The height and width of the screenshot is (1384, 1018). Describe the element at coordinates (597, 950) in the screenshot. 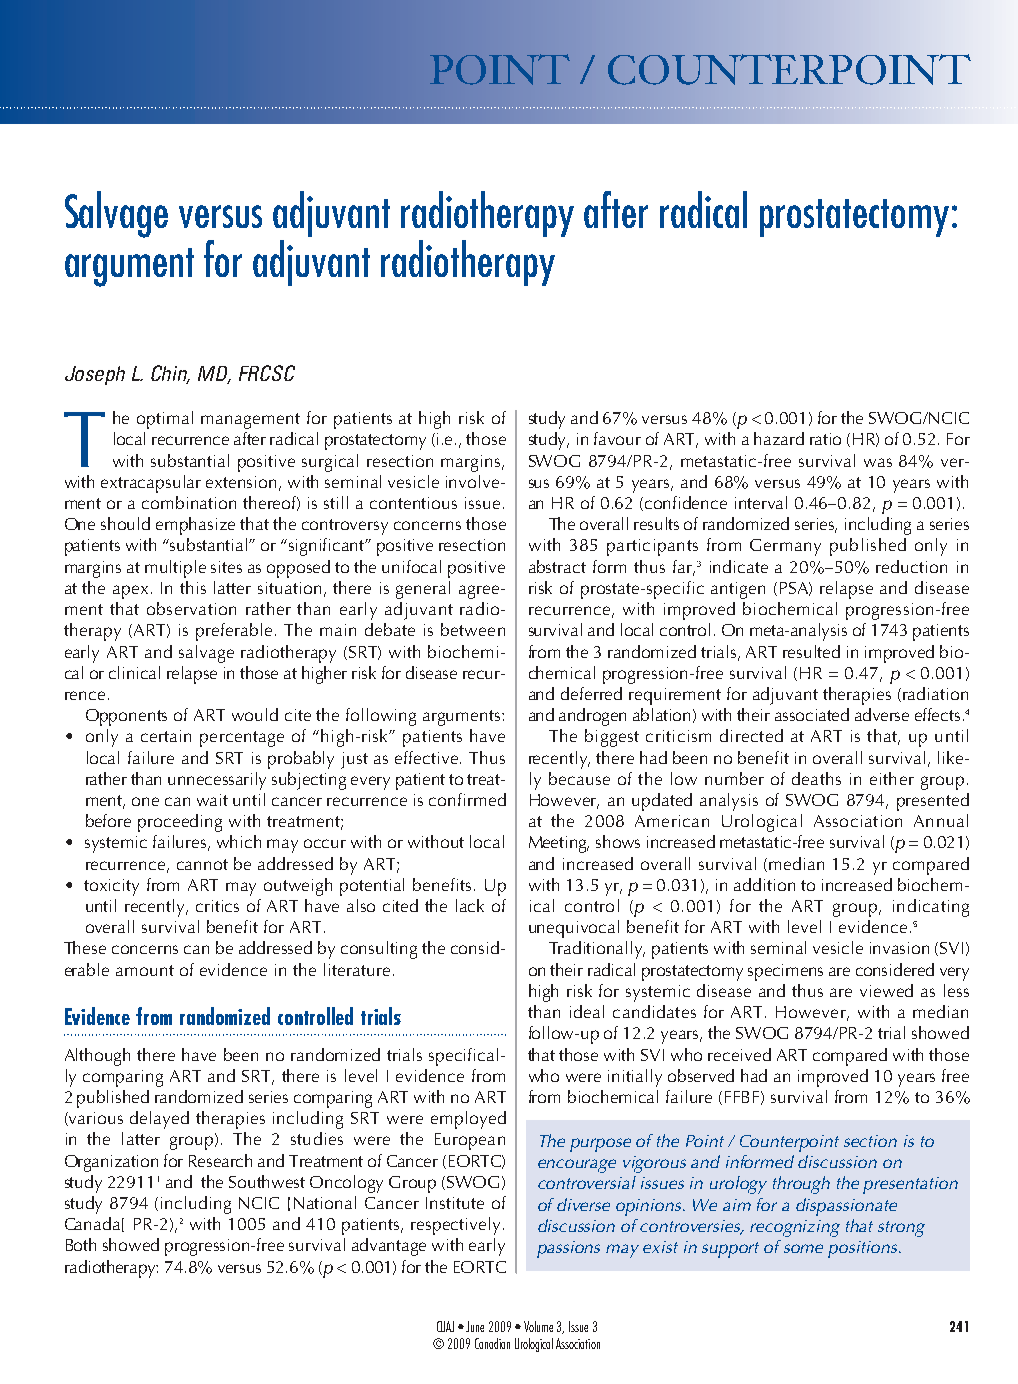

I see `Traditionally` at that location.
